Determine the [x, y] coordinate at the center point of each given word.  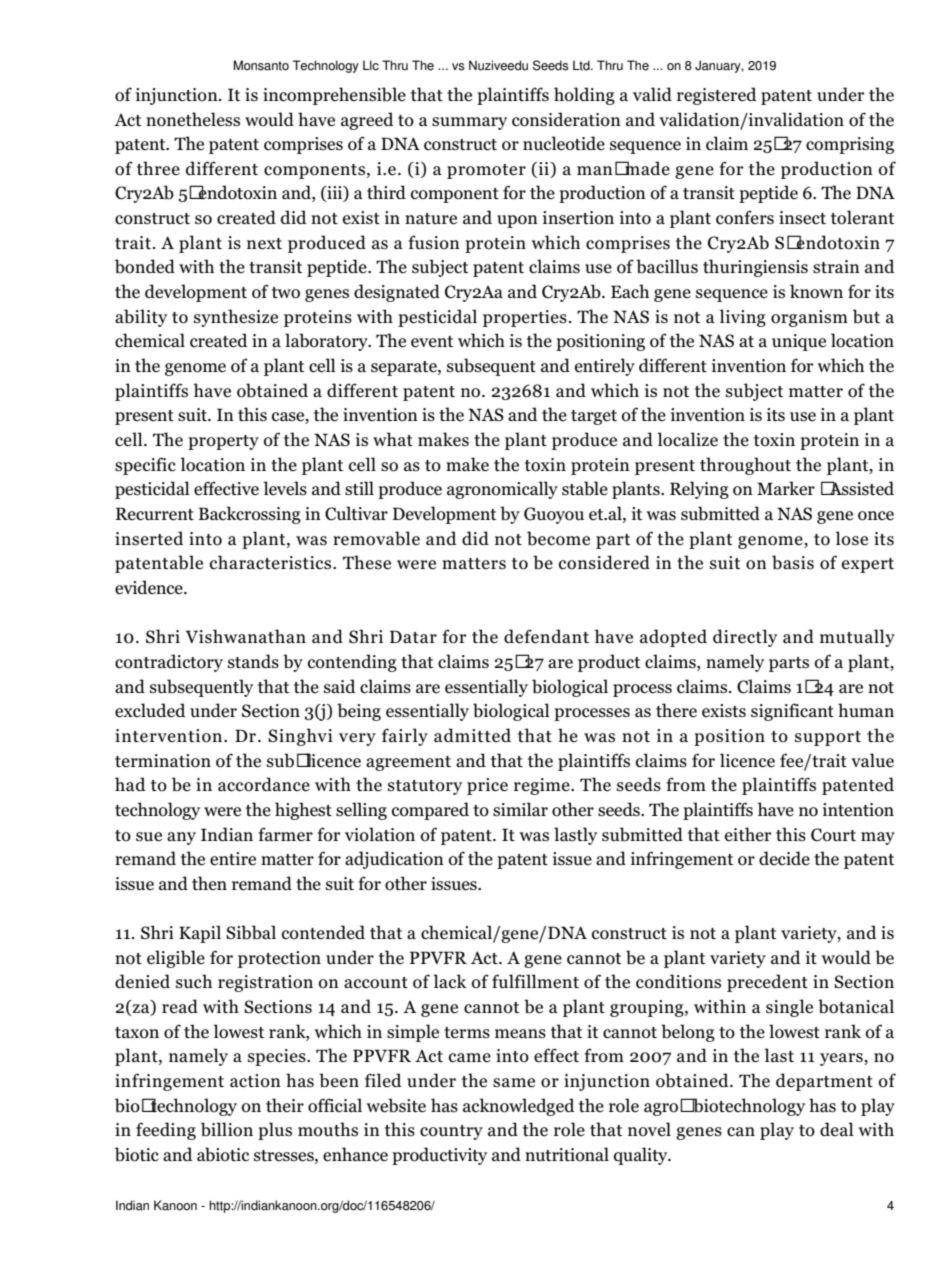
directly [745, 638]
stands [253, 661]
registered [717, 96]
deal [837, 1129]
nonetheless [193, 119]
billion [227, 1129]
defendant [546, 636]
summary [469, 123]
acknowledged [519, 1107]
